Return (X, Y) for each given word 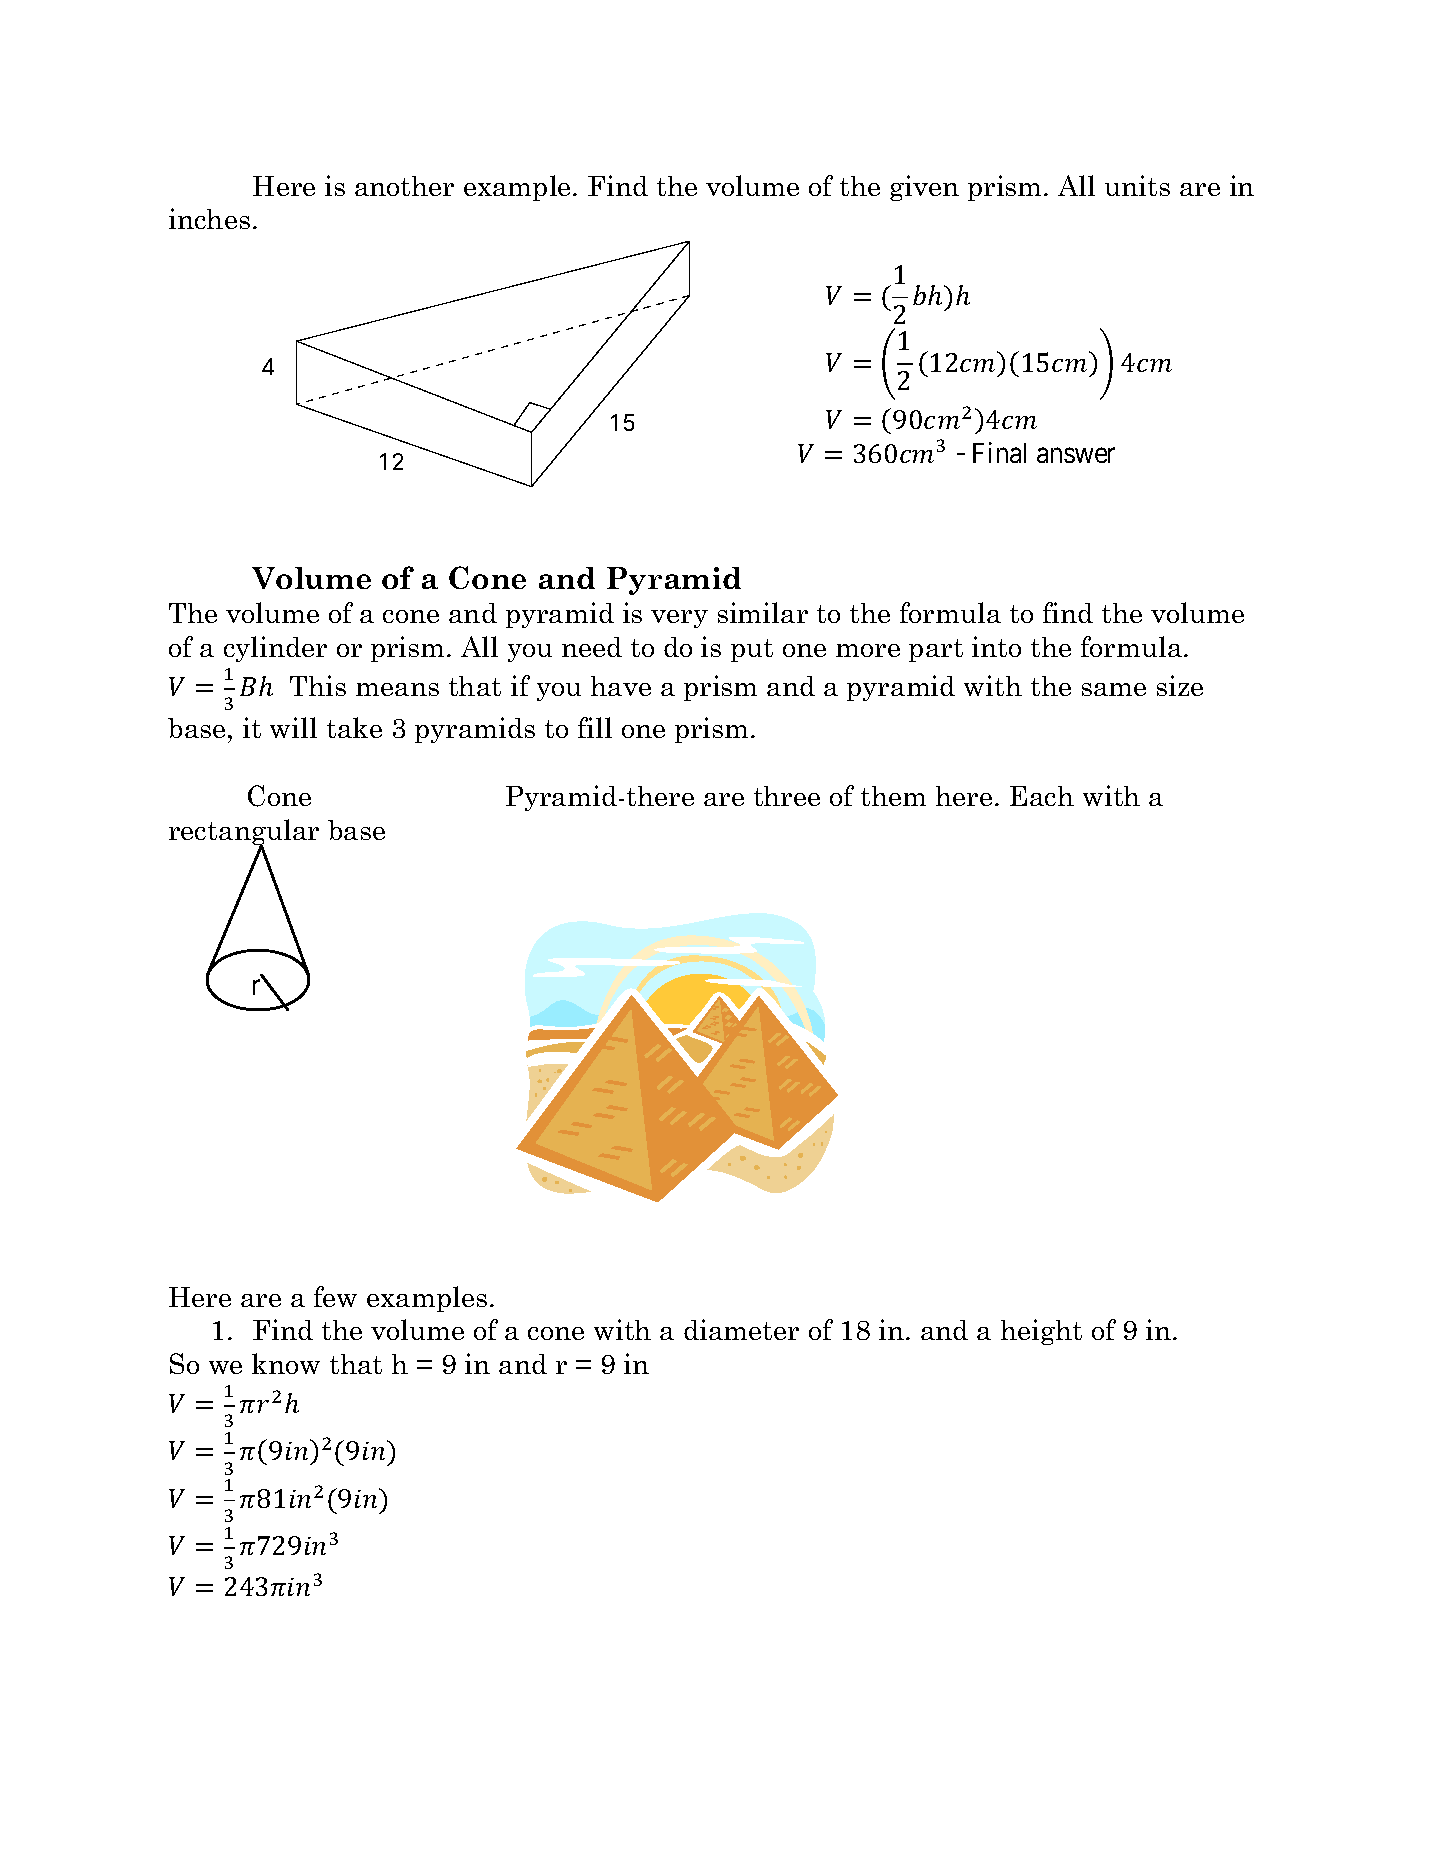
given (924, 188)
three (787, 796)
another (404, 186)
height (1041, 1332)
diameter (741, 1329)
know (286, 1363)
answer (1076, 455)
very (679, 619)
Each (1042, 796)
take (354, 727)
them (893, 796)
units (1137, 185)
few (335, 1296)
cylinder (275, 649)
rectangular (244, 833)
